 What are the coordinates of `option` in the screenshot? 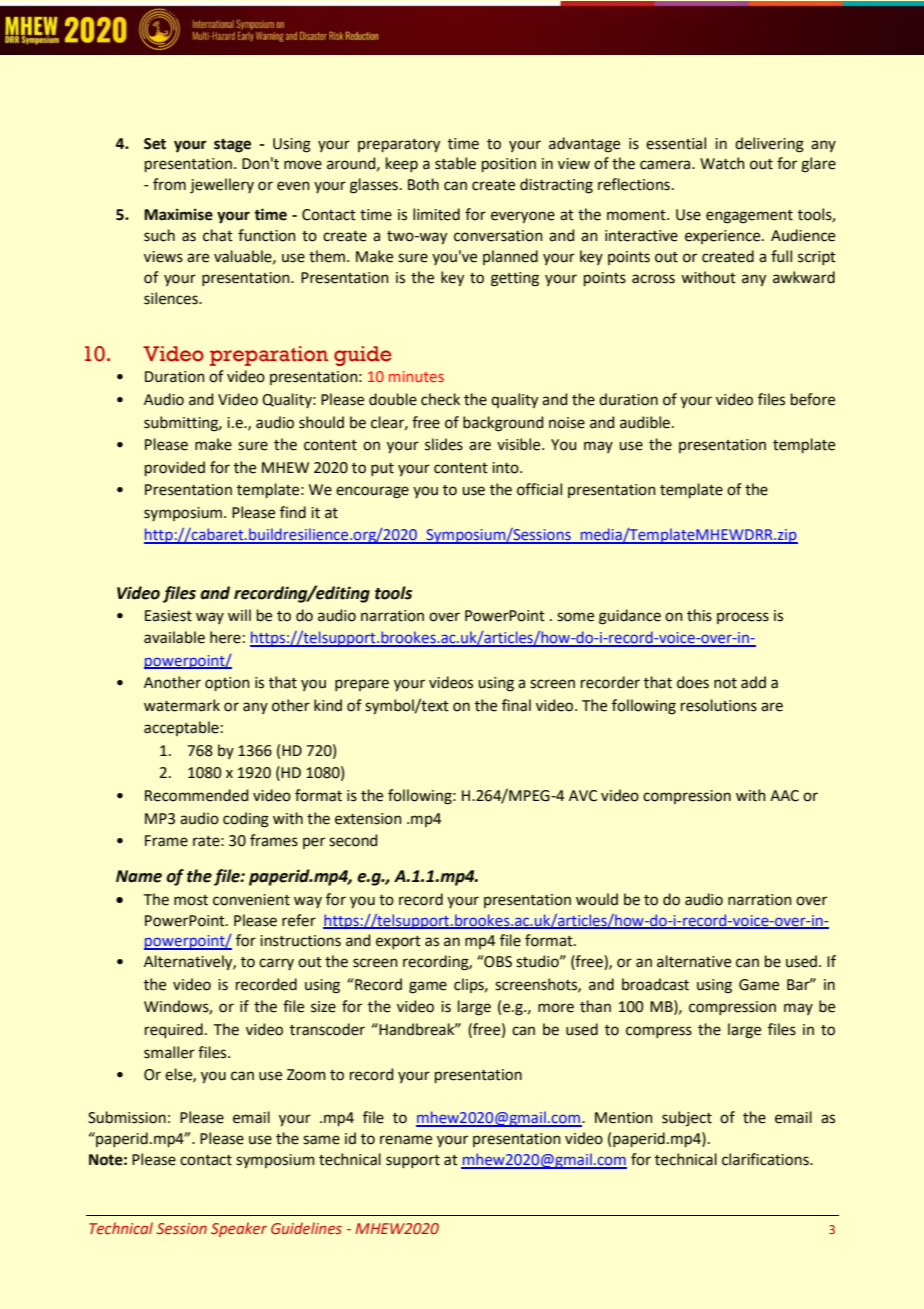 It's located at (227, 684).
